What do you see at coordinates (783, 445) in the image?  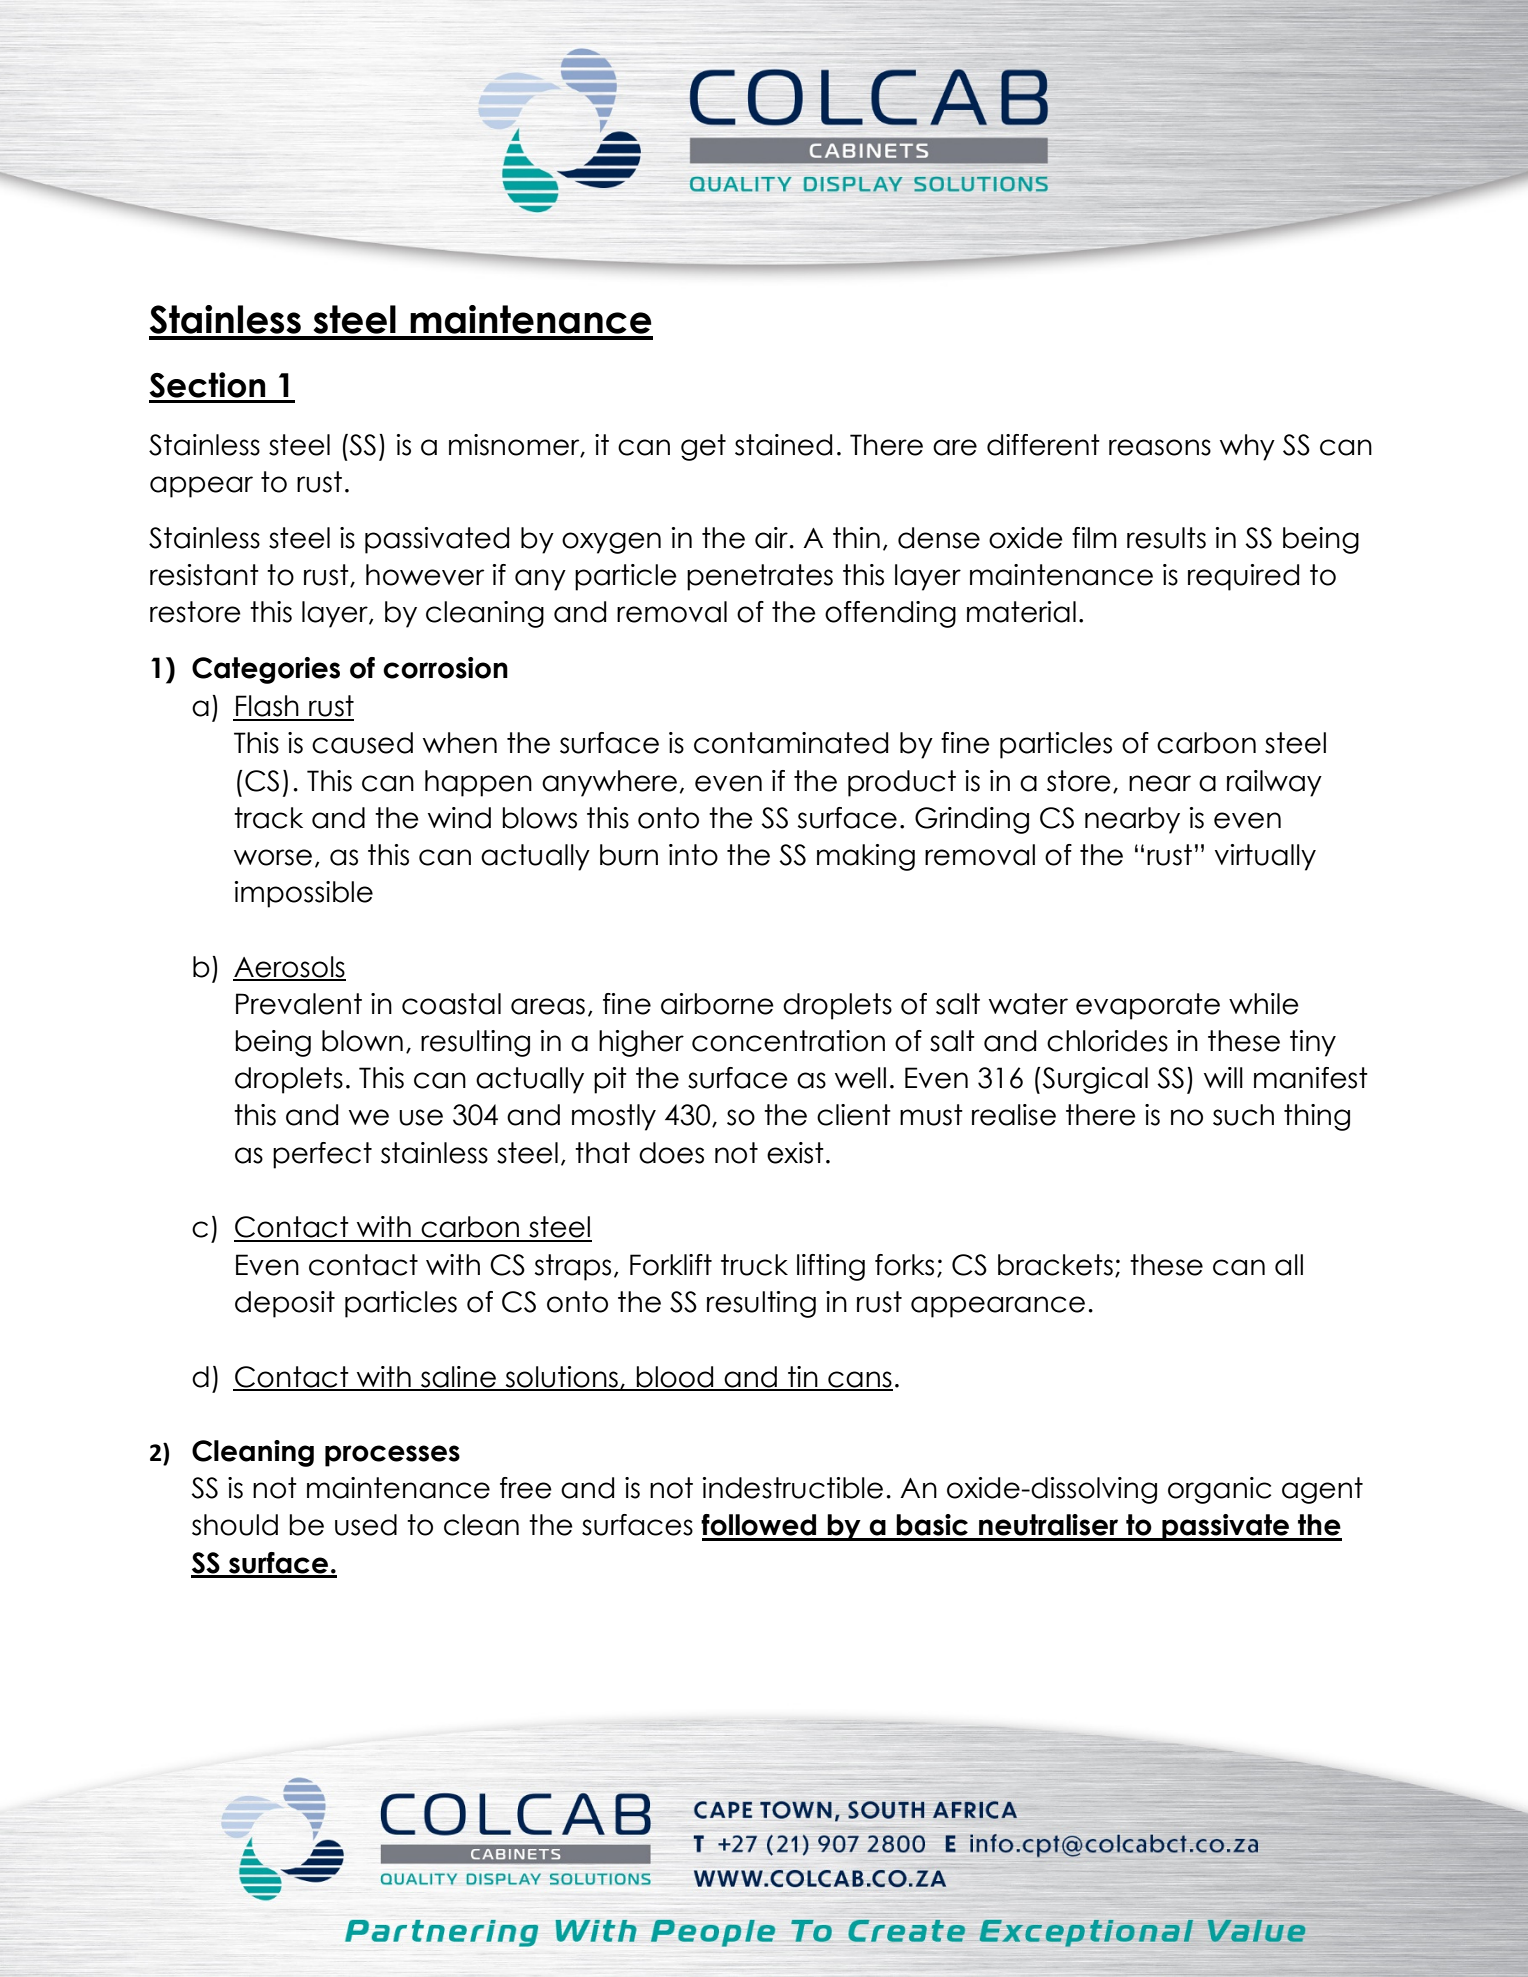 I see `stained` at bounding box center [783, 445].
